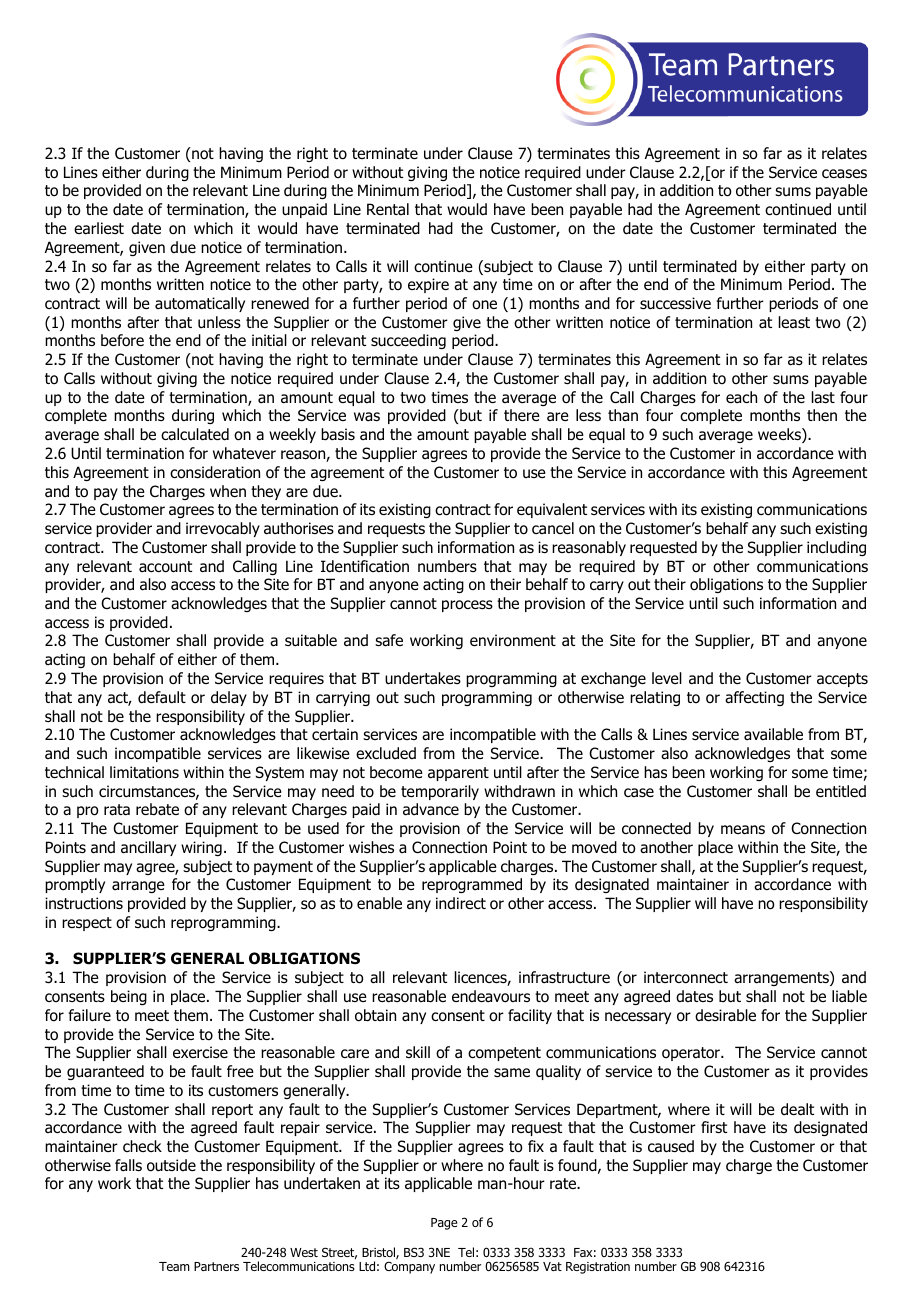  What do you see at coordinates (174, 1266) in the screenshot?
I see `Team` at bounding box center [174, 1266].
